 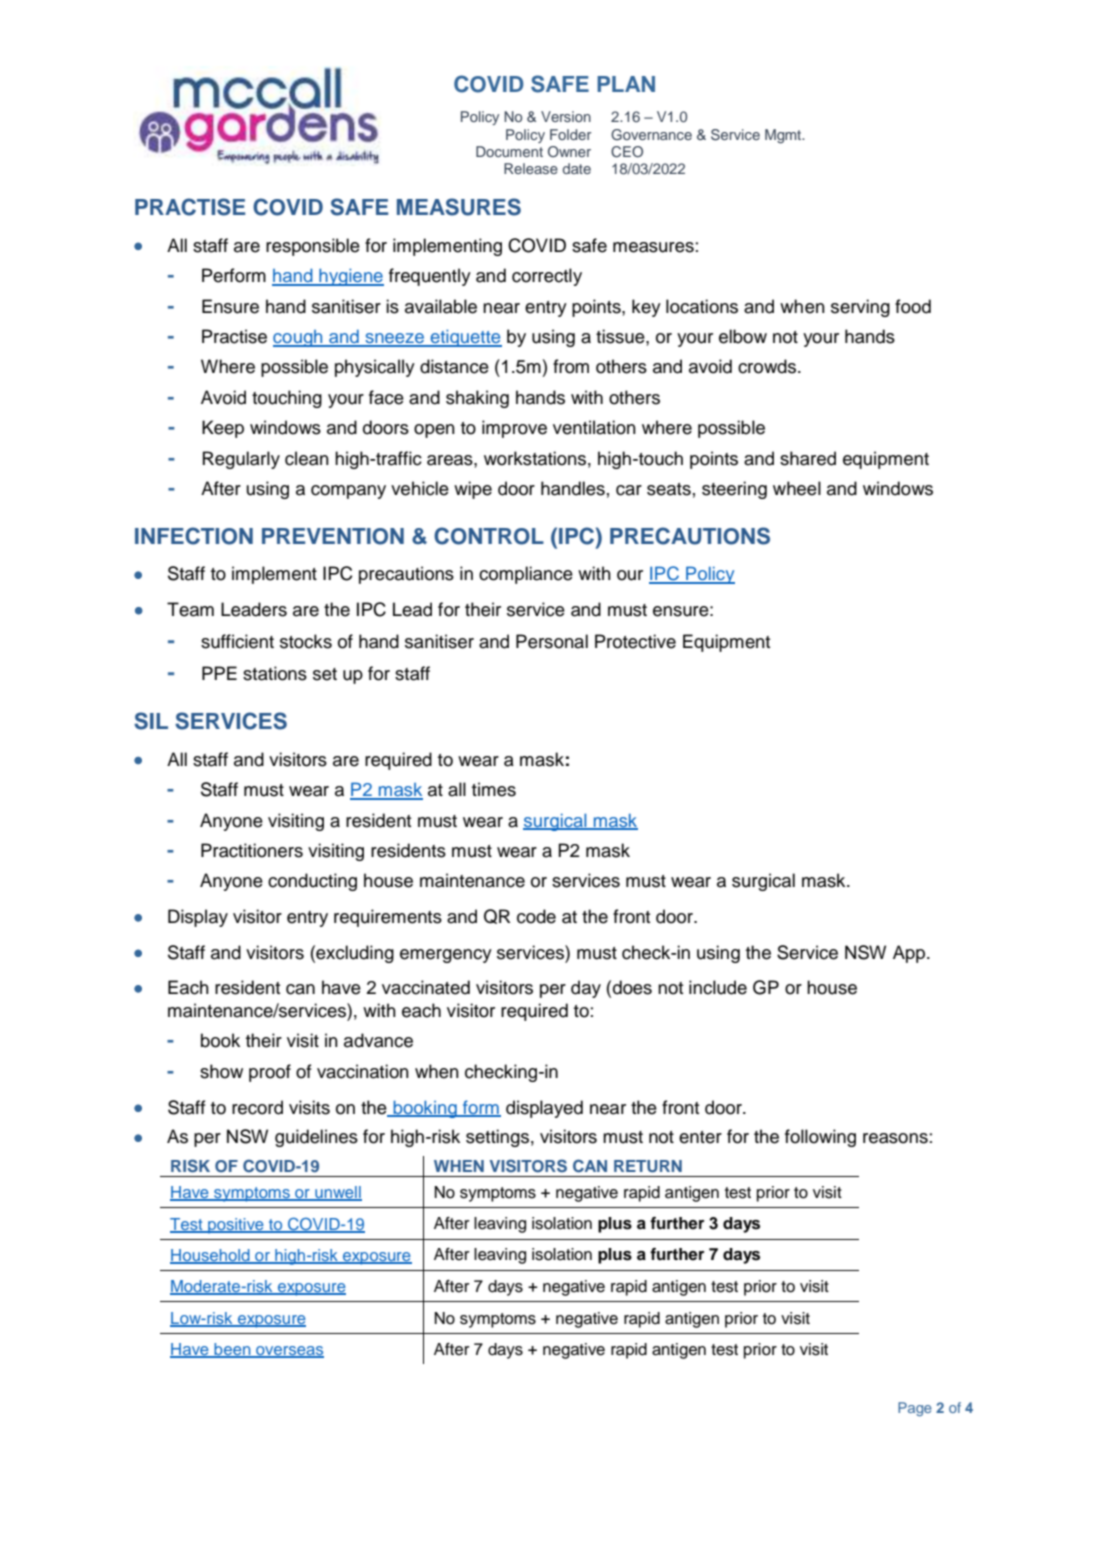 What do you see at coordinates (494, 789) in the page?
I see `times` at bounding box center [494, 789].
